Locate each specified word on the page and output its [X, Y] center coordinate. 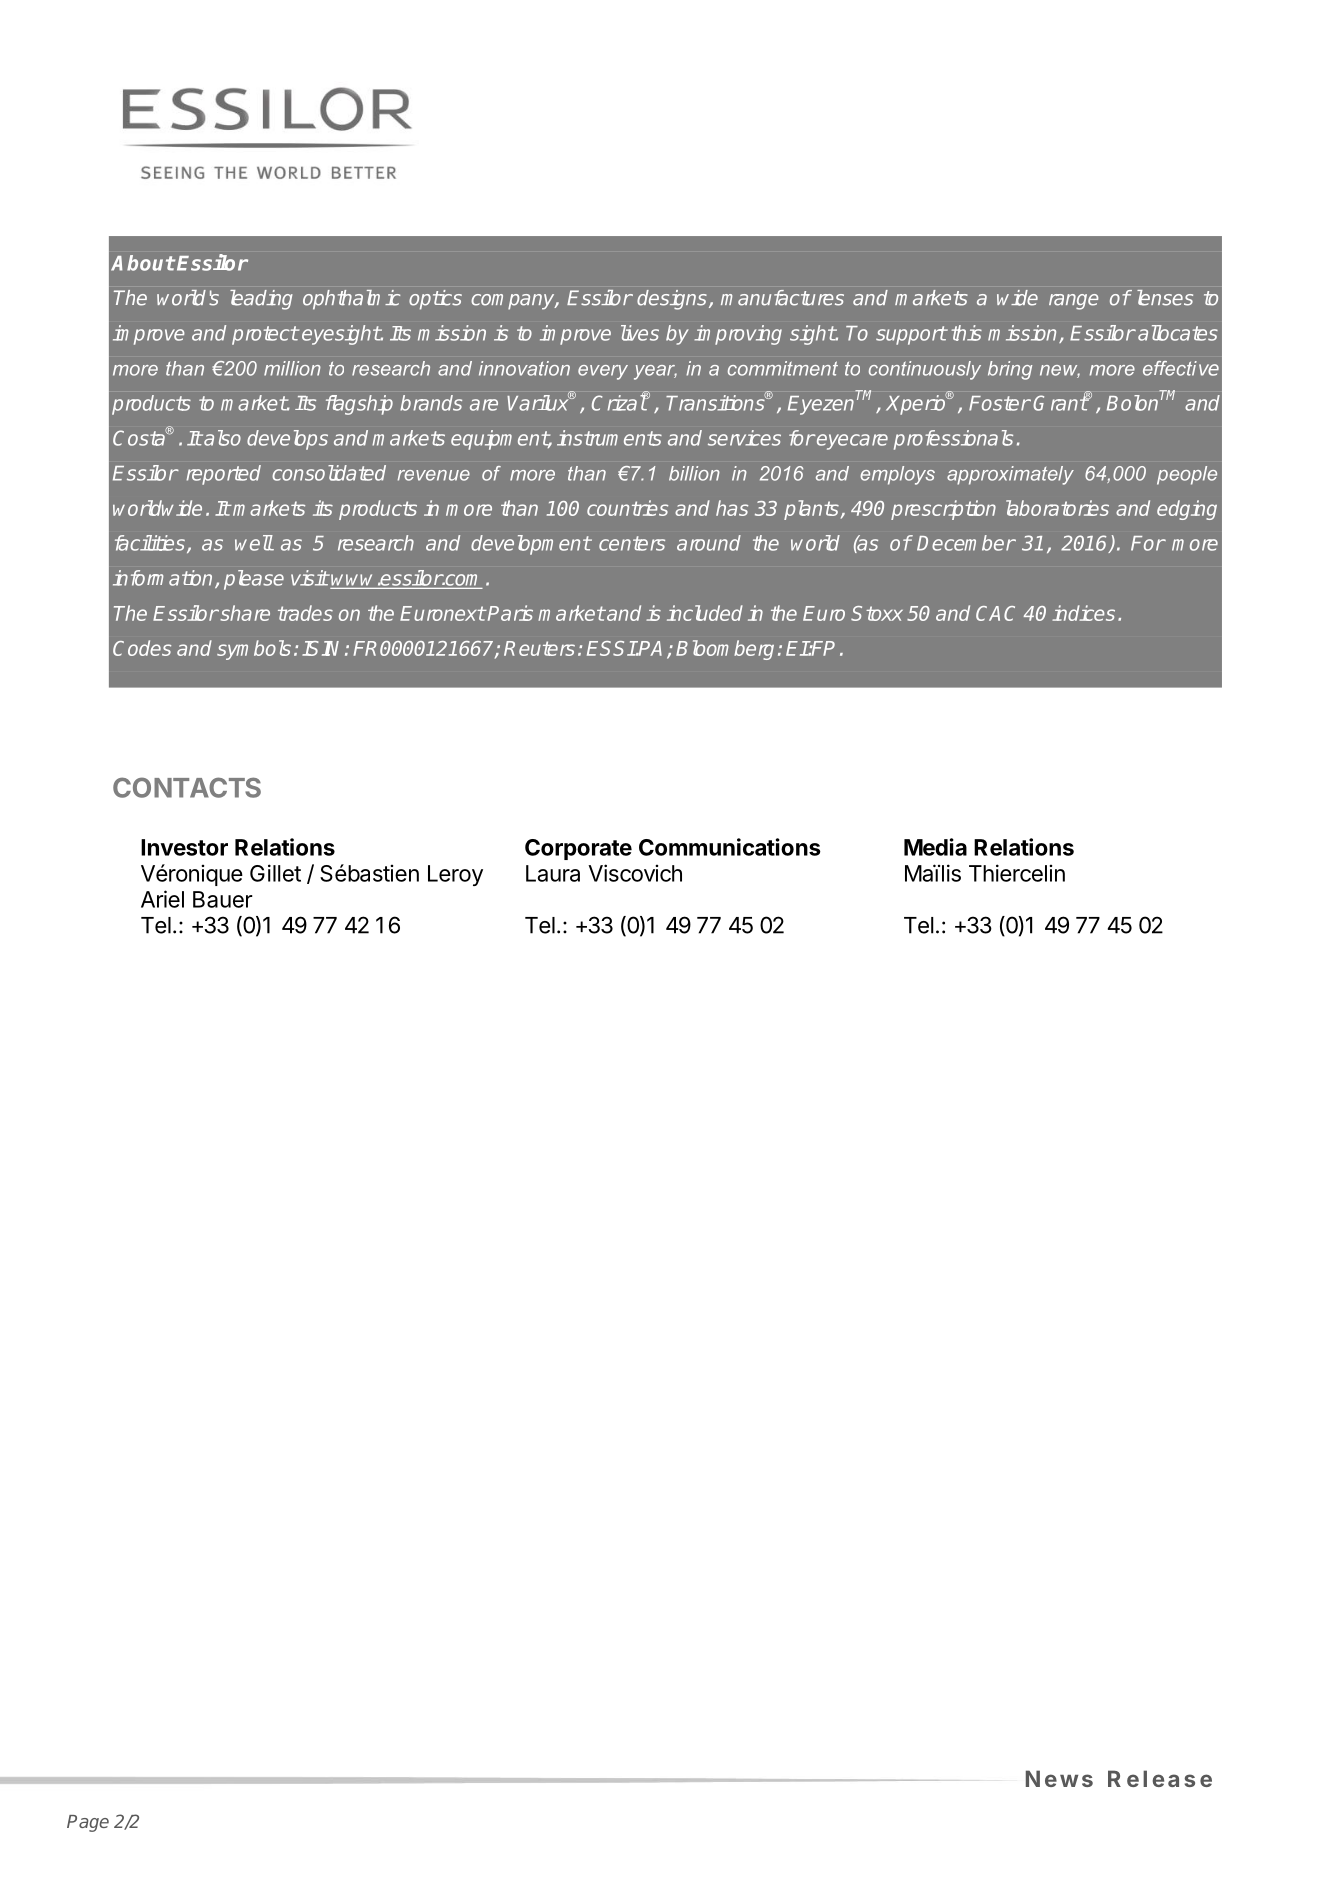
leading [261, 300]
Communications [730, 847]
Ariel [162, 899]
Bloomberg [725, 650]
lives [640, 333]
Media [935, 847]
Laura [553, 873]
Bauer [223, 899]
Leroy [455, 875]
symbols [254, 650]
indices [1083, 613]
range [1073, 302]
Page [88, 1823]
